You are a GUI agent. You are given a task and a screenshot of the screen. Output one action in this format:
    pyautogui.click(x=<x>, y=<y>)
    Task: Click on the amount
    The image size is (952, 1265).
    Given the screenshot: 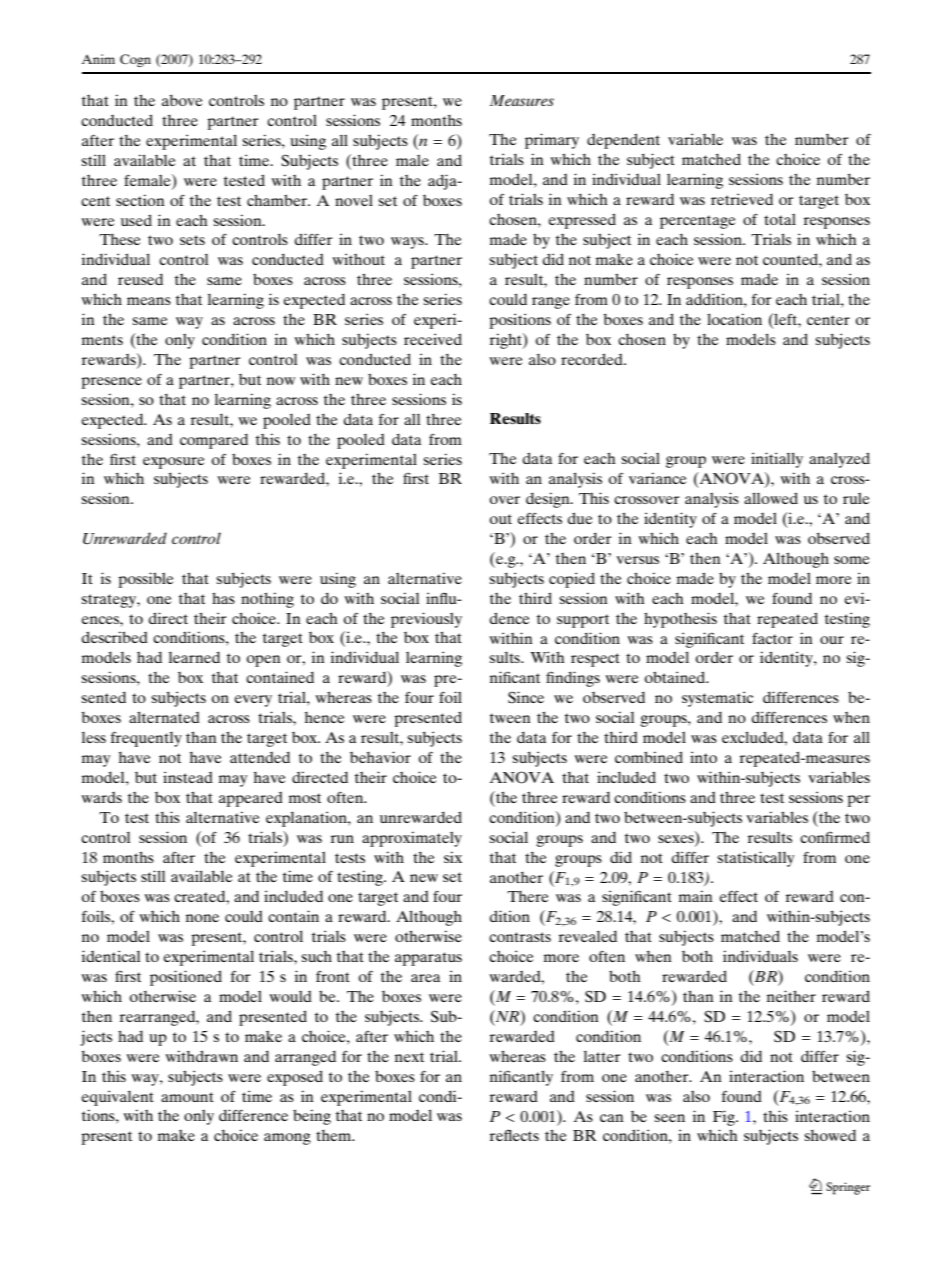 What is the action you would take?
    pyautogui.click(x=187, y=1097)
